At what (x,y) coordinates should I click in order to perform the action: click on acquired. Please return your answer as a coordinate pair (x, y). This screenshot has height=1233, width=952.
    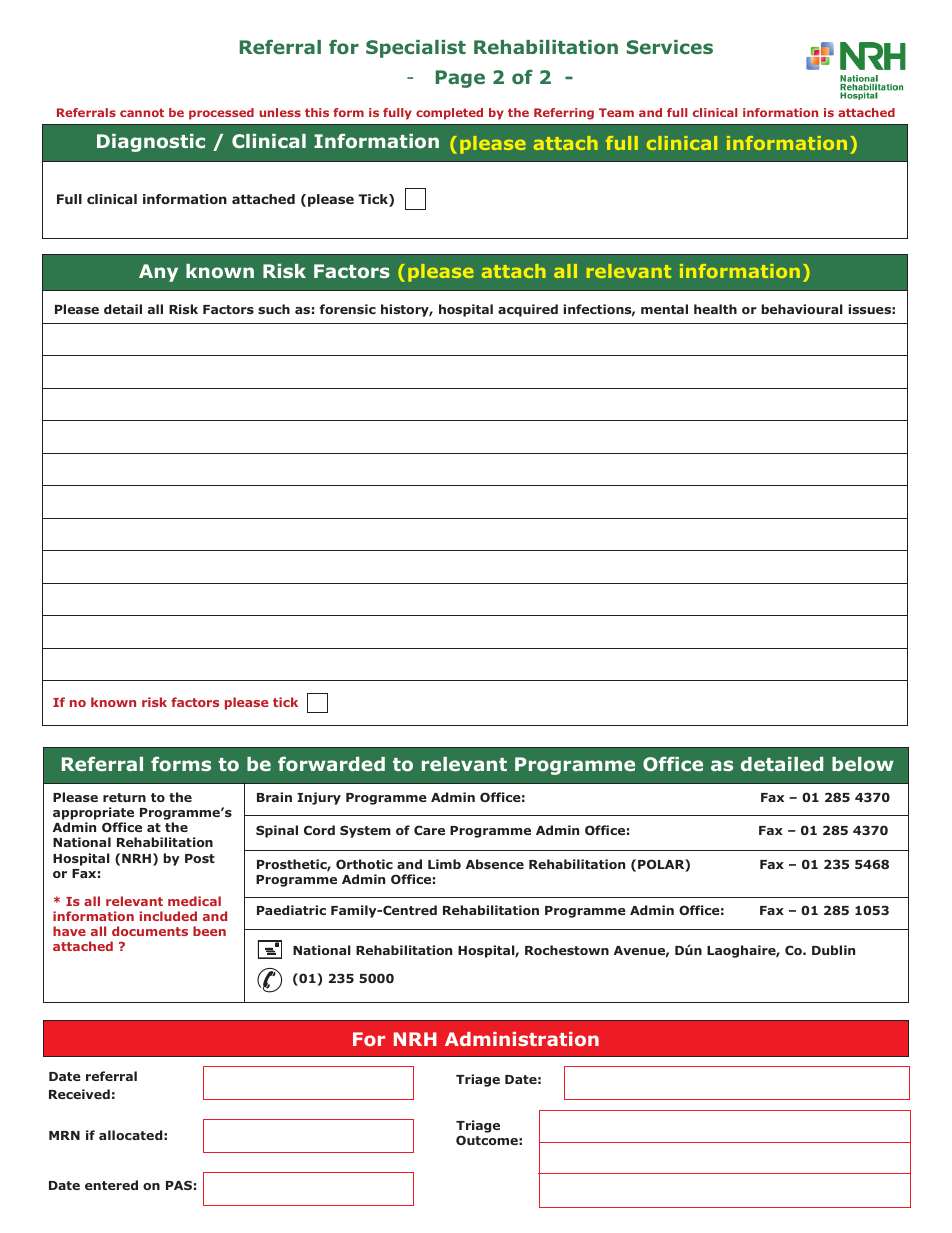
    Looking at the image, I should click on (528, 310).
